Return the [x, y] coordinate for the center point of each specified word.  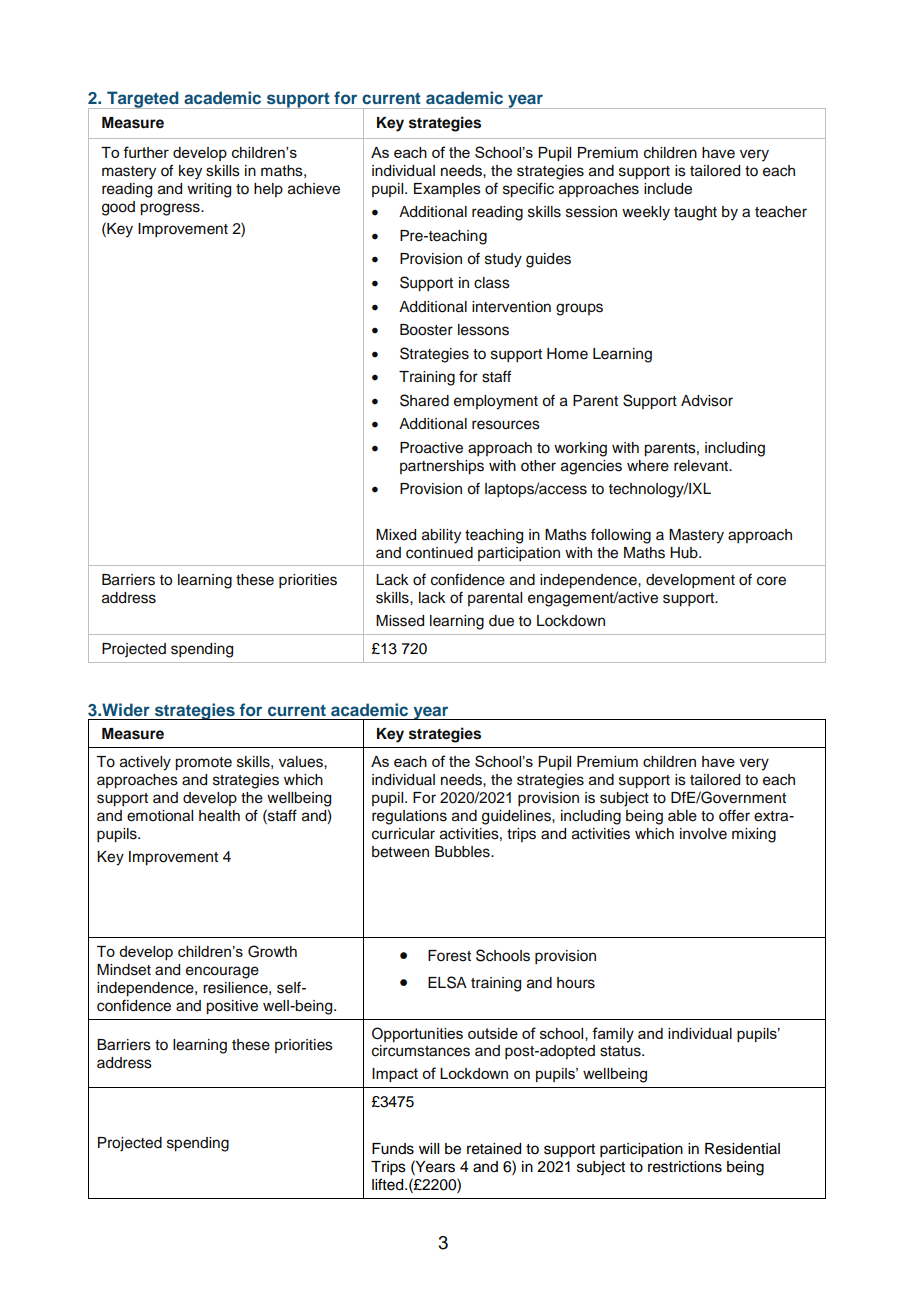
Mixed [396, 535]
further [146, 152]
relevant [702, 466]
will [429, 1148]
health [219, 816]
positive [232, 1007]
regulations [409, 817]
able [682, 816]
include [668, 189]
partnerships [442, 467]
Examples [447, 190]
